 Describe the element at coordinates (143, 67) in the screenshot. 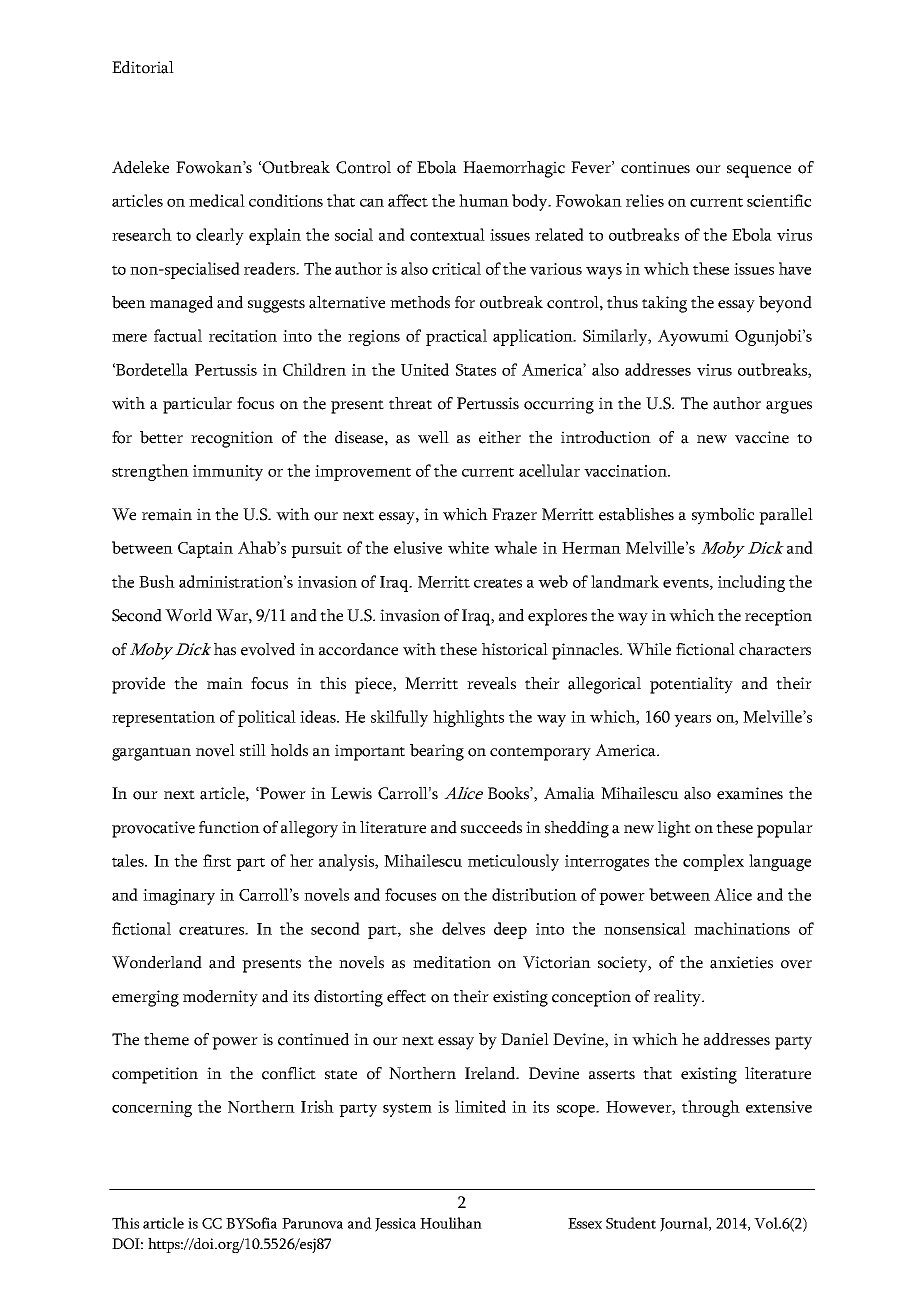

I see `Editorial` at that location.
